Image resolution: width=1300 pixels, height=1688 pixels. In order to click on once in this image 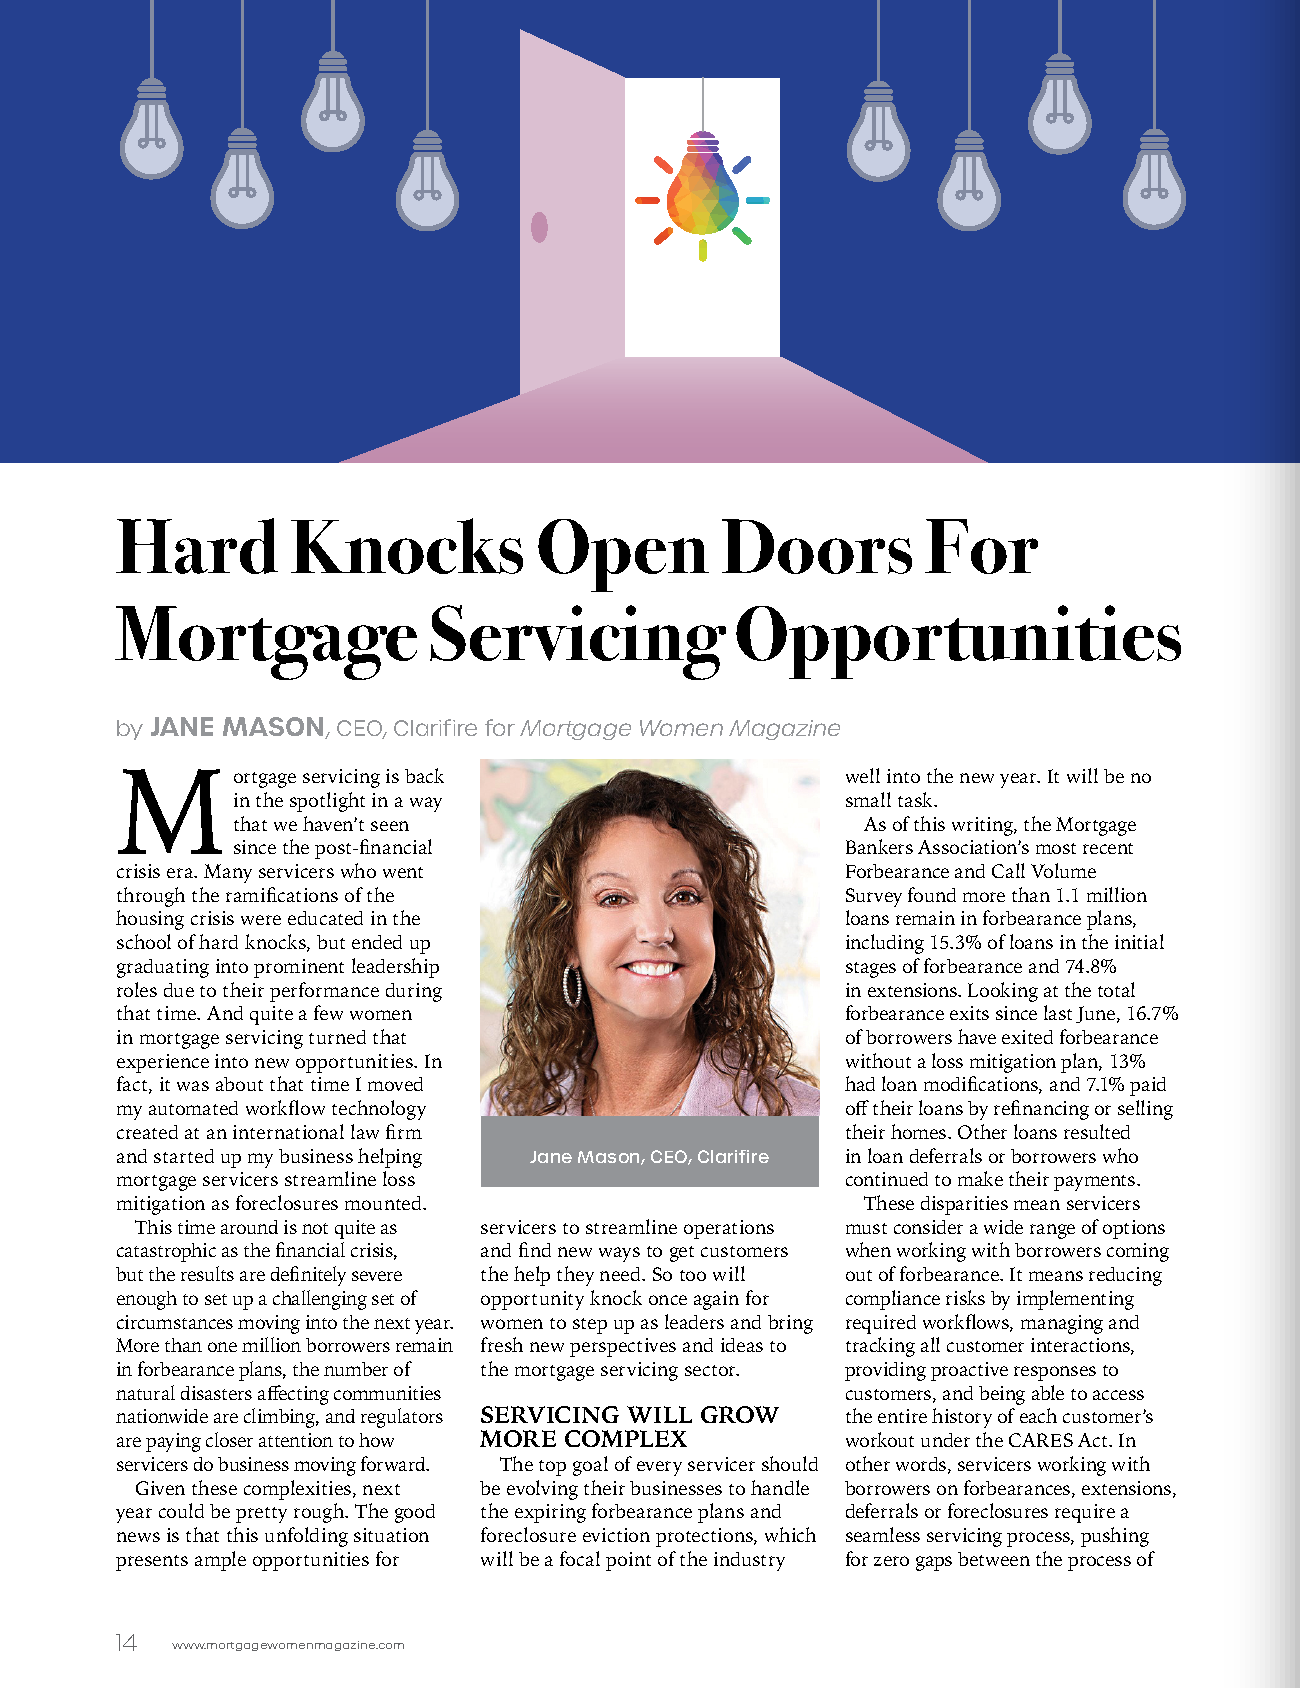, I will do `click(668, 1300)`.
